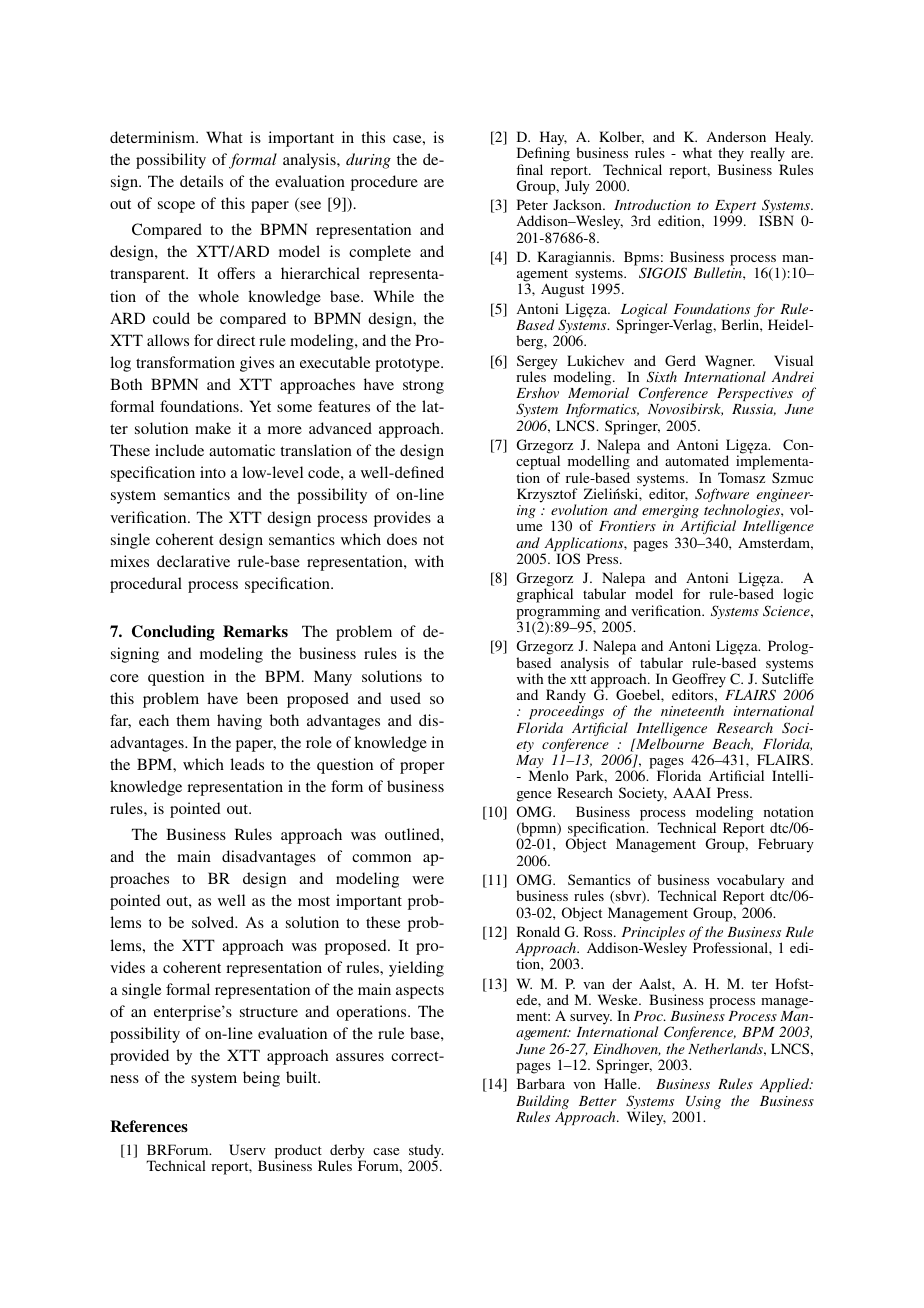 Image resolution: width=924 pixels, height=1308 pixels. I want to click on solved, so click(214, 922).
